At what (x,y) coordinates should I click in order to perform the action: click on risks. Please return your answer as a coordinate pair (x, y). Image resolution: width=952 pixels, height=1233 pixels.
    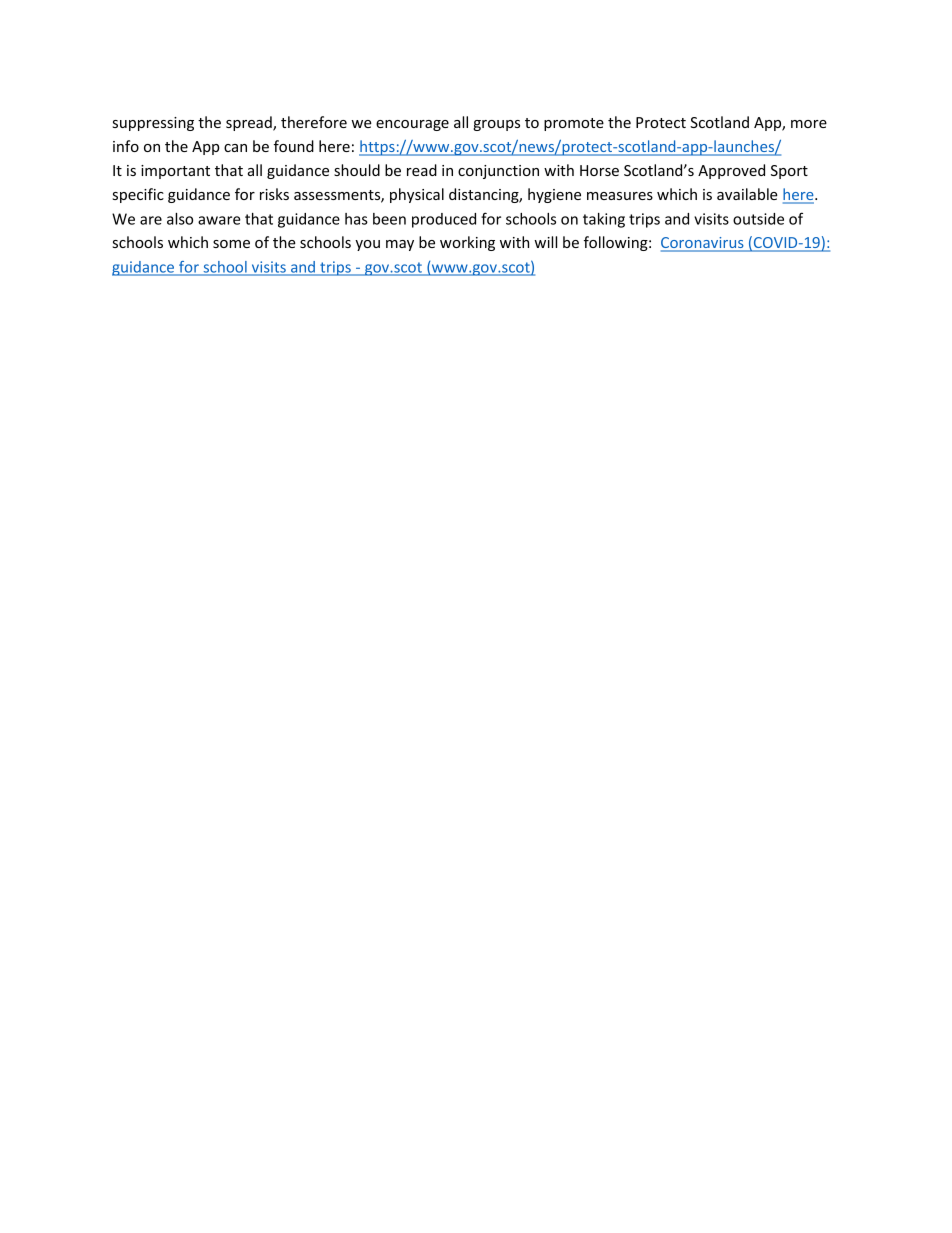
    Looking at the image, I should click on (274, 194).
